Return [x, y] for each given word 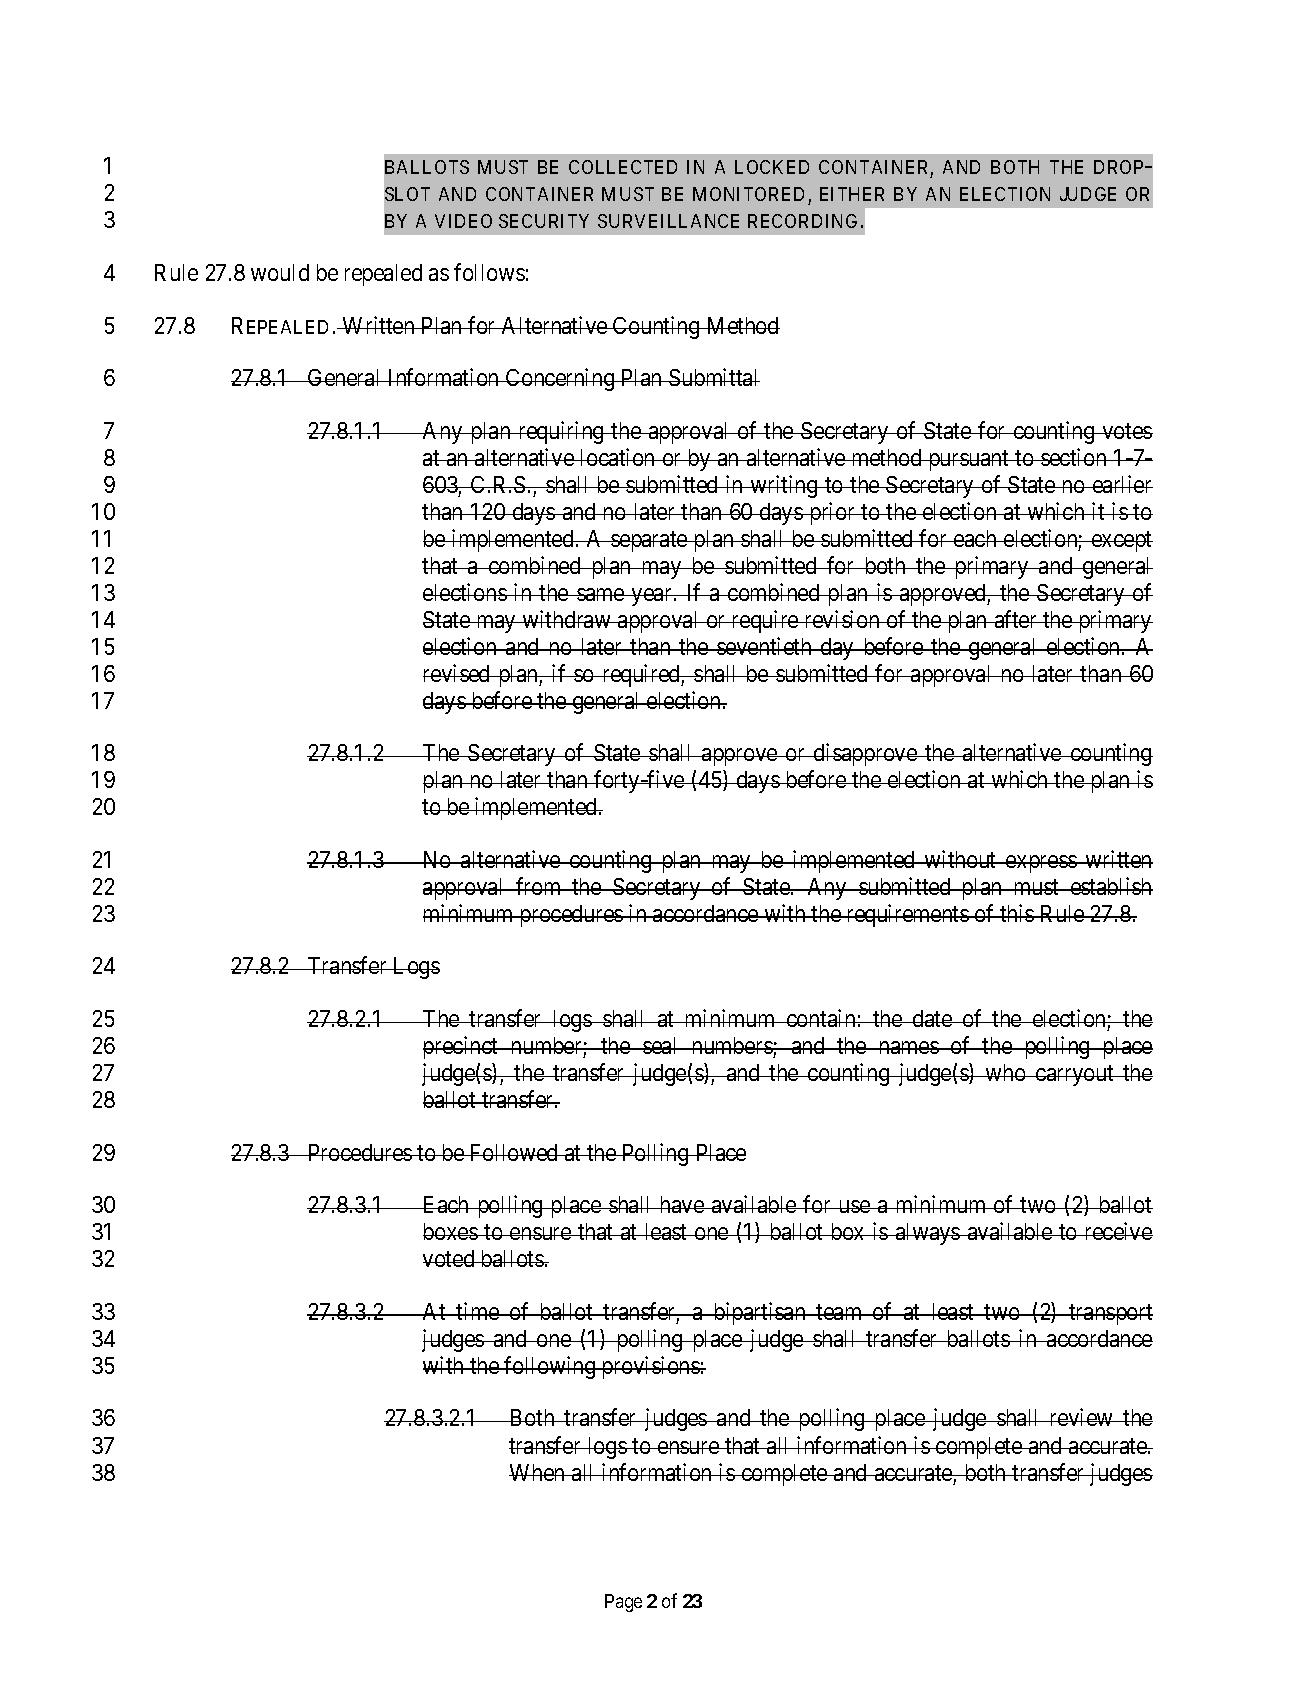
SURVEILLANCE [668, 221]
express [1041, 864]
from [539, 886]
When [538, 1472]
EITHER [852, 194]
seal [661, 1045]
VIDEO [463, 221]
